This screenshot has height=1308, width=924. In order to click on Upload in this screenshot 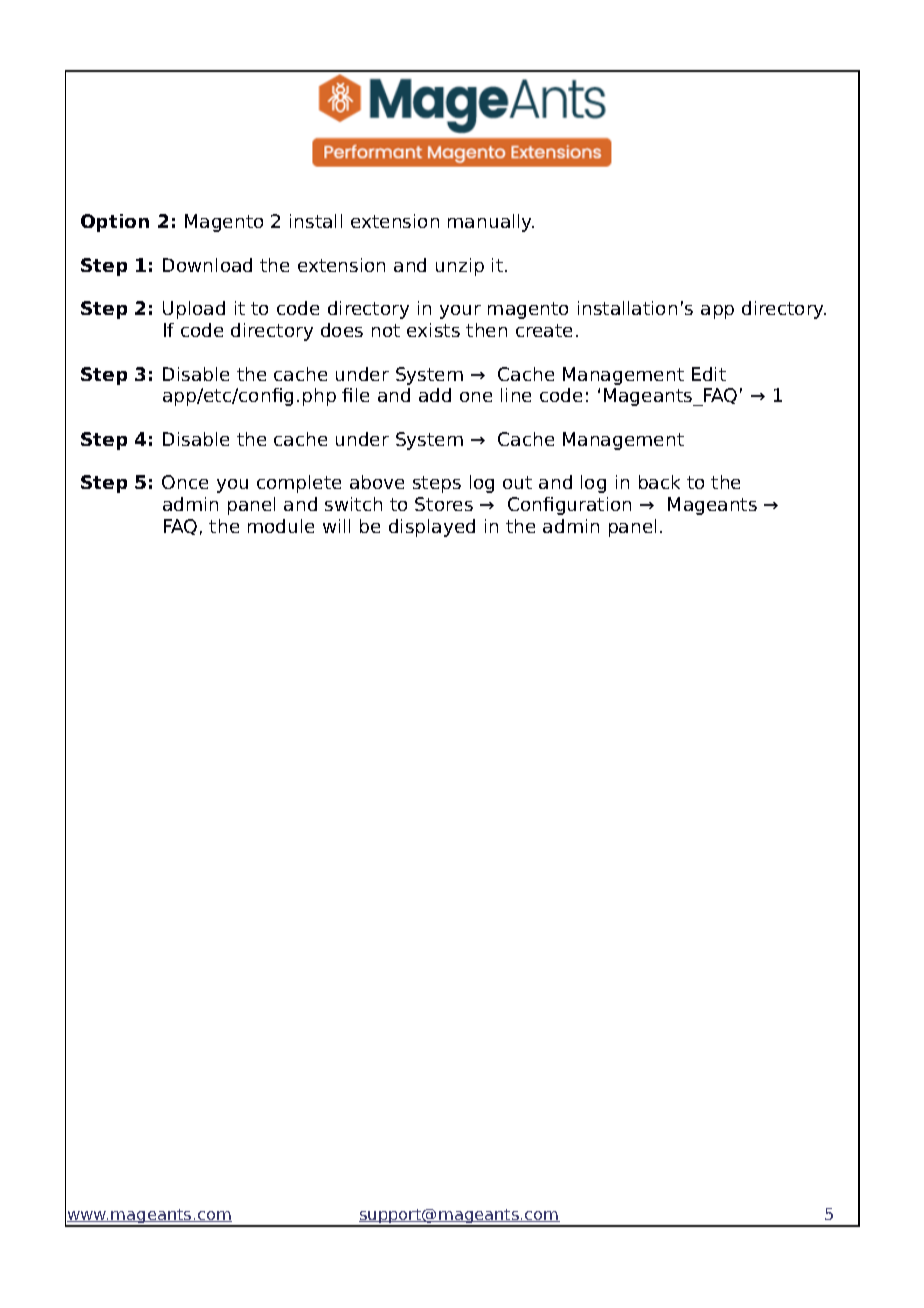, I will do `click(194, 310)`.
